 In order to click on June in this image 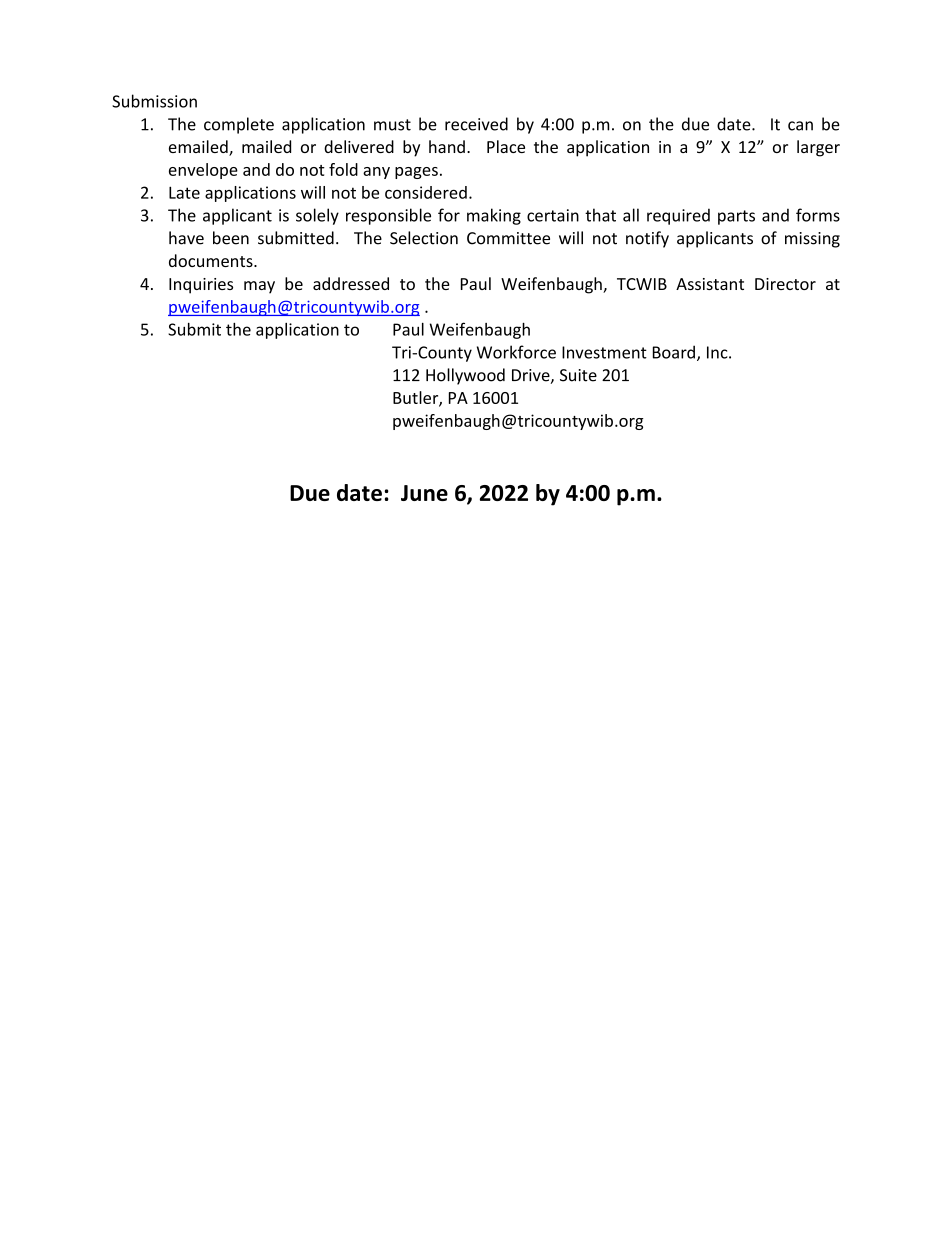, I will do `click(424, 493)`.
